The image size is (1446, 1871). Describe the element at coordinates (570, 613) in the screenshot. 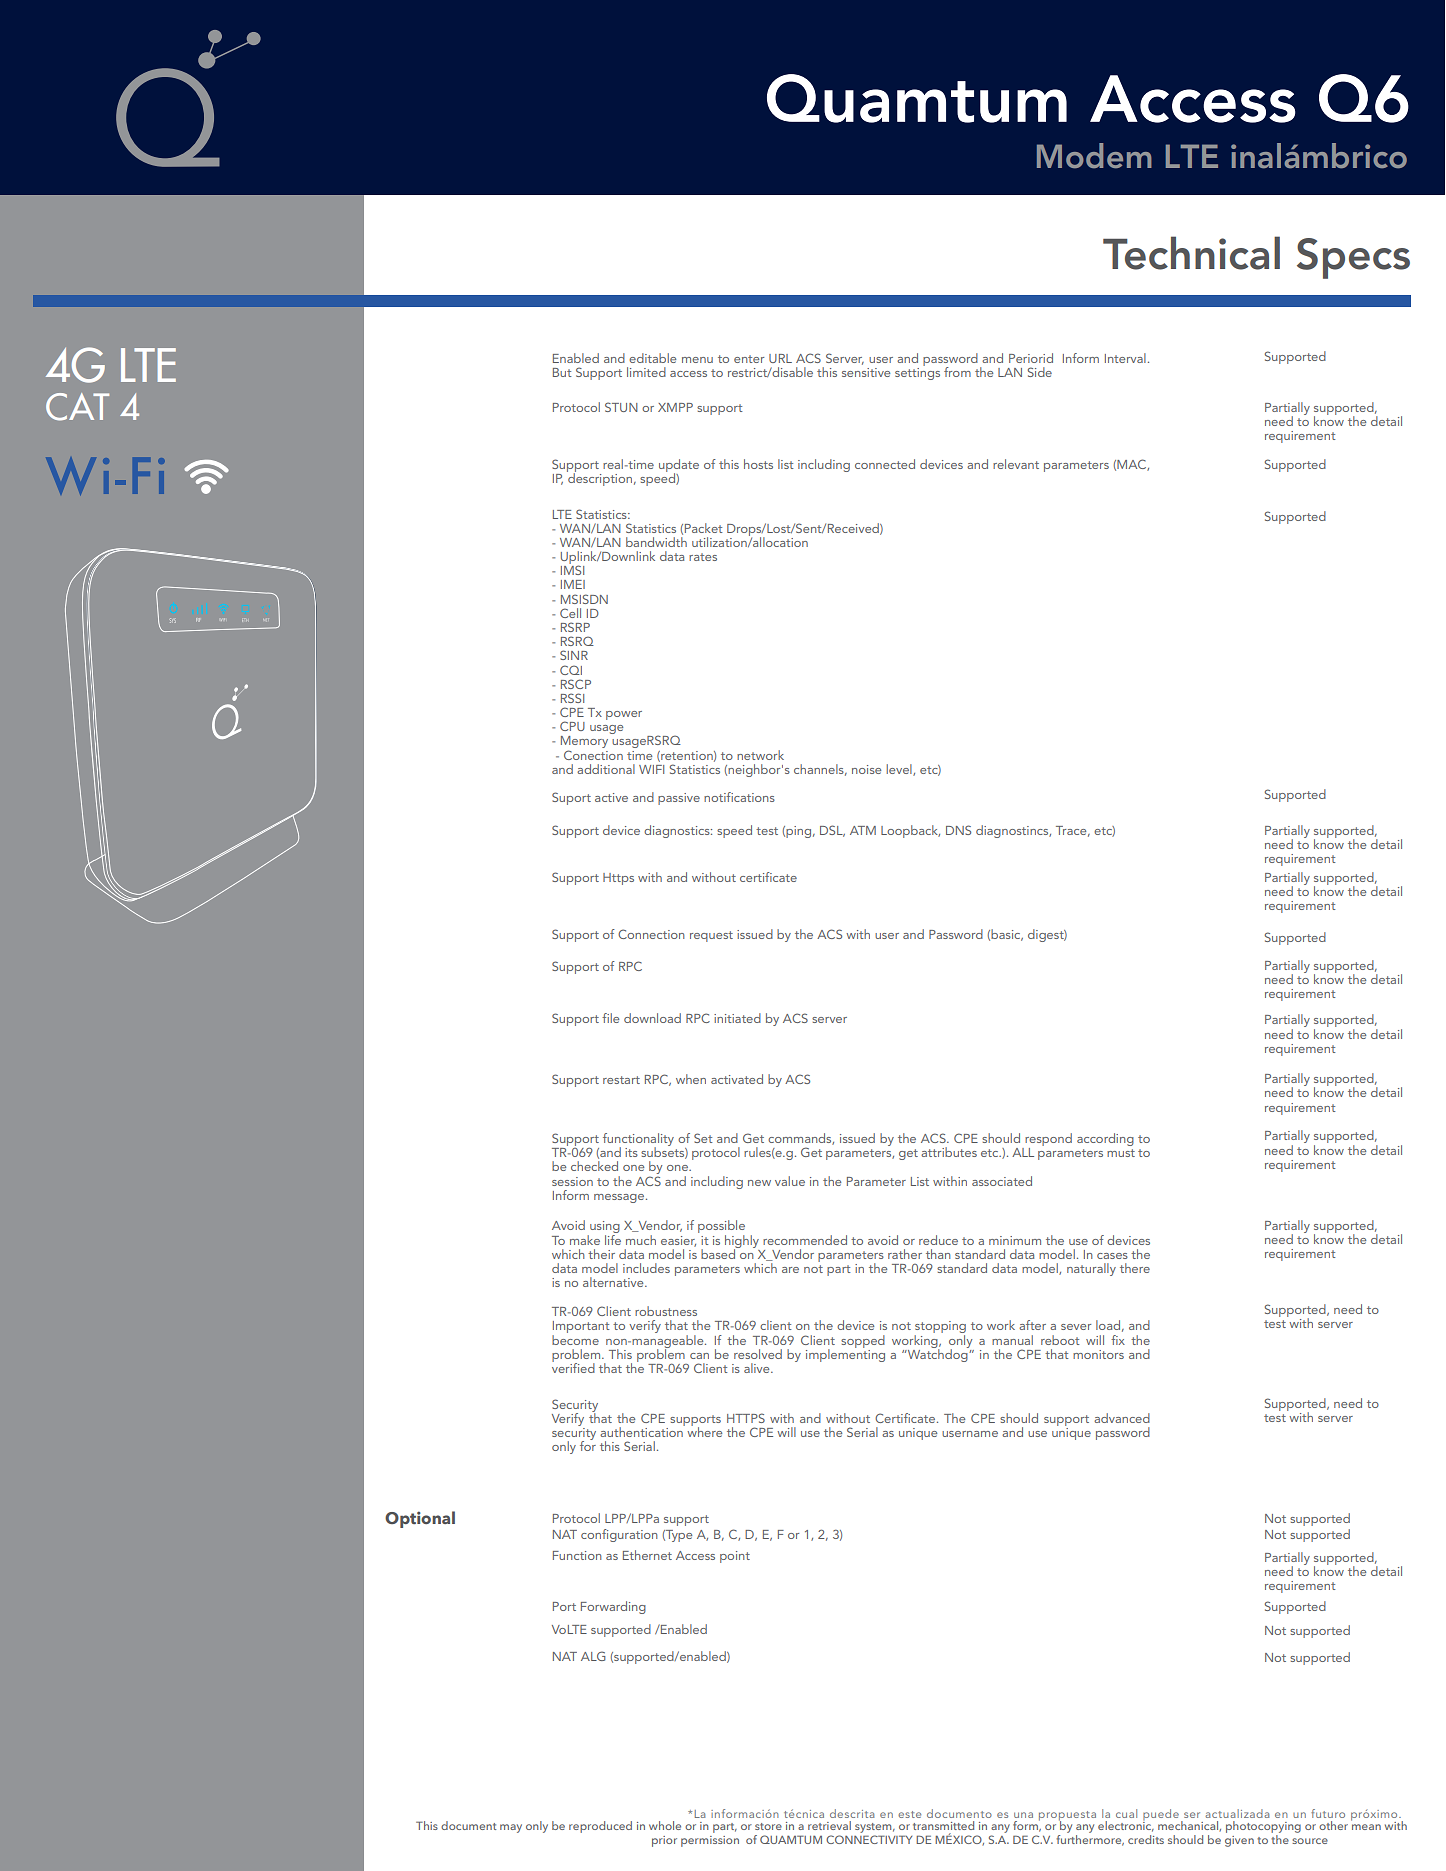

I see `Cell` at that location.
